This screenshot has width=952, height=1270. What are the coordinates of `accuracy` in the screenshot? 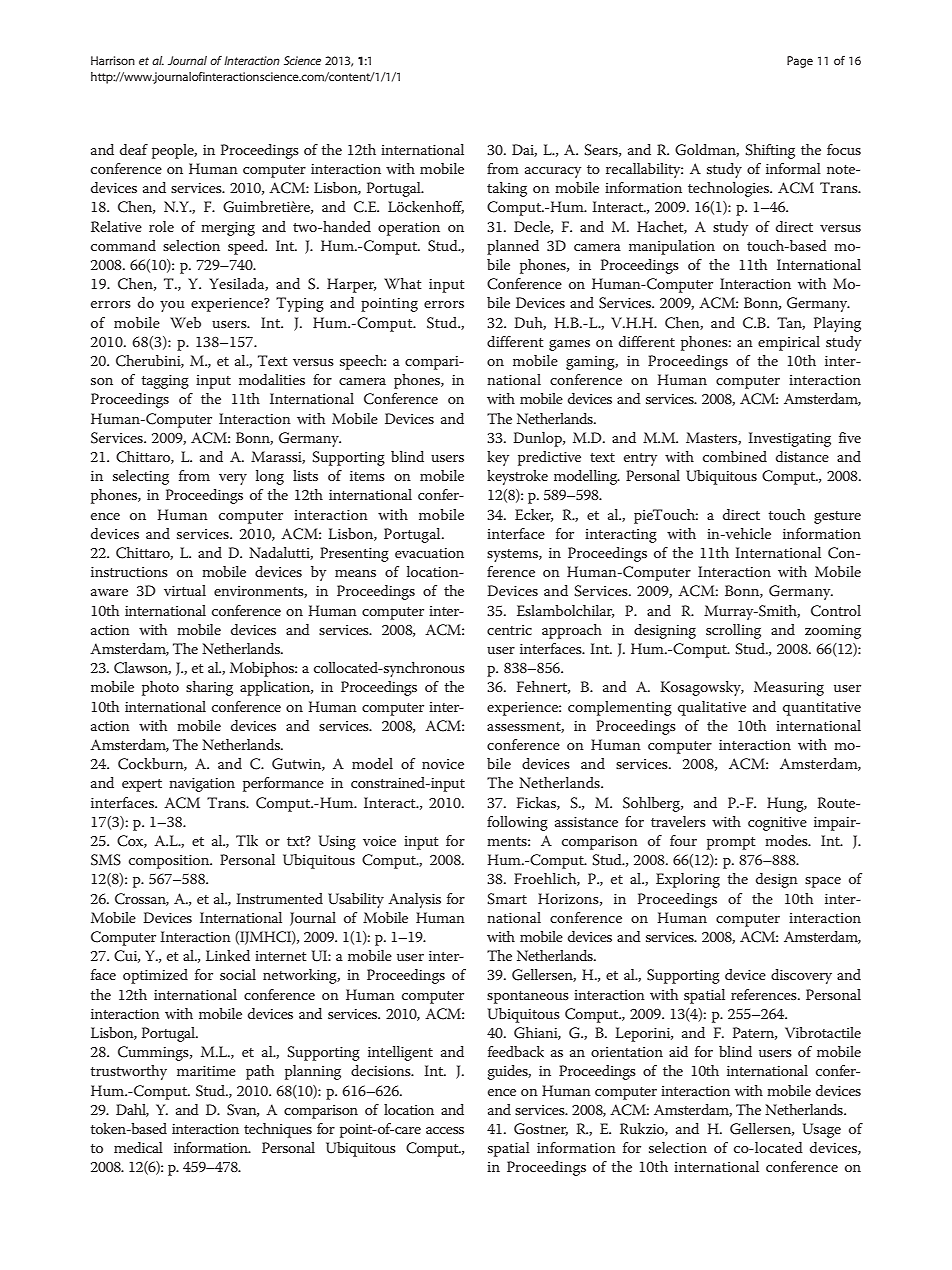 It's located at (553, 172).
